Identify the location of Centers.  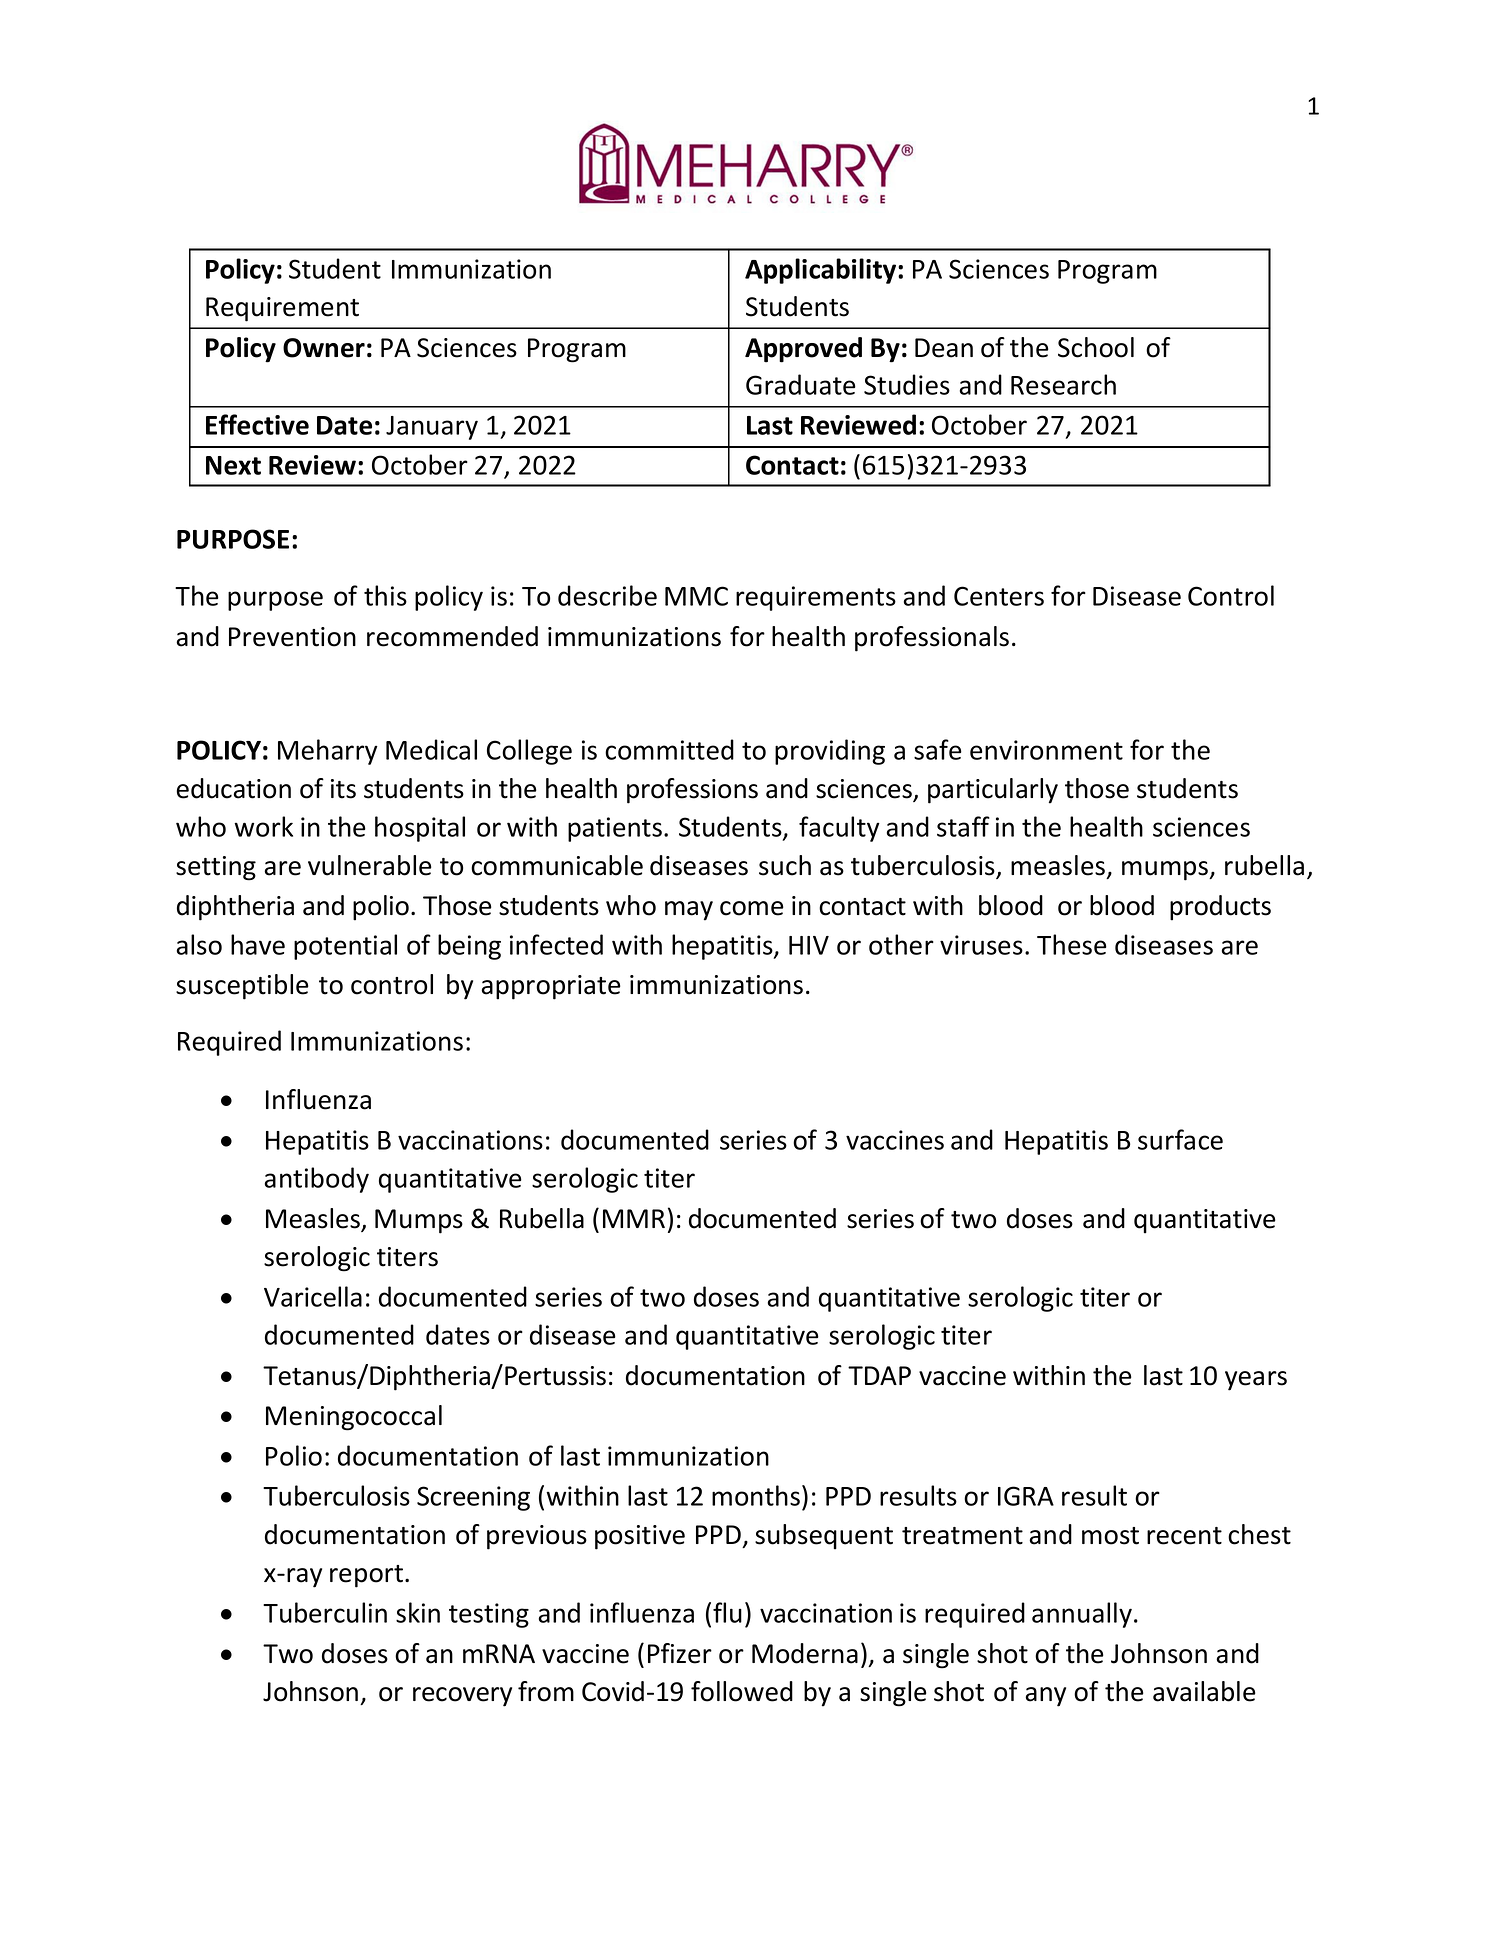
(999, 596).
